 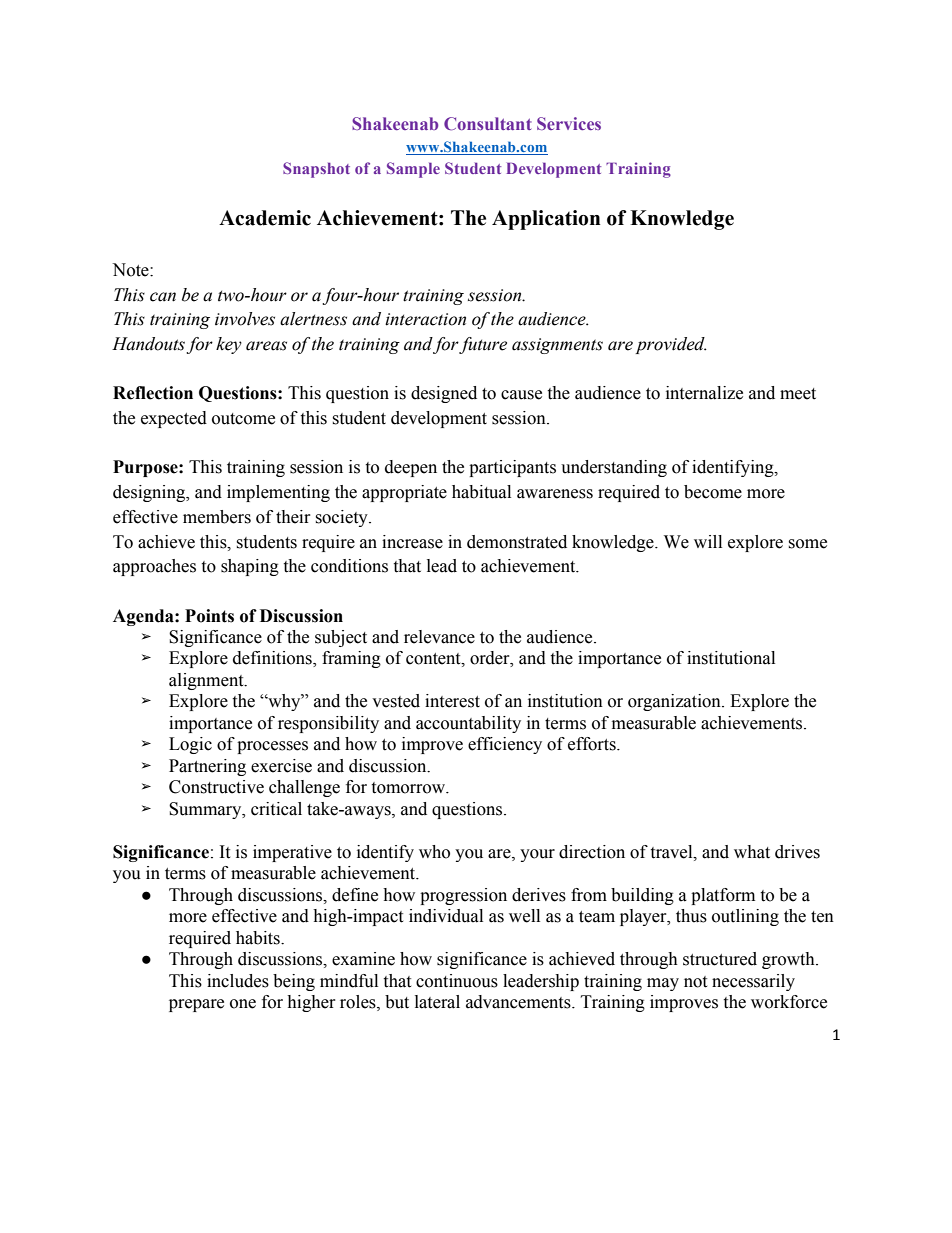 What do you see at coordinates (483, 345) in the image?
I see `future` at bounding box center [483, 345].
